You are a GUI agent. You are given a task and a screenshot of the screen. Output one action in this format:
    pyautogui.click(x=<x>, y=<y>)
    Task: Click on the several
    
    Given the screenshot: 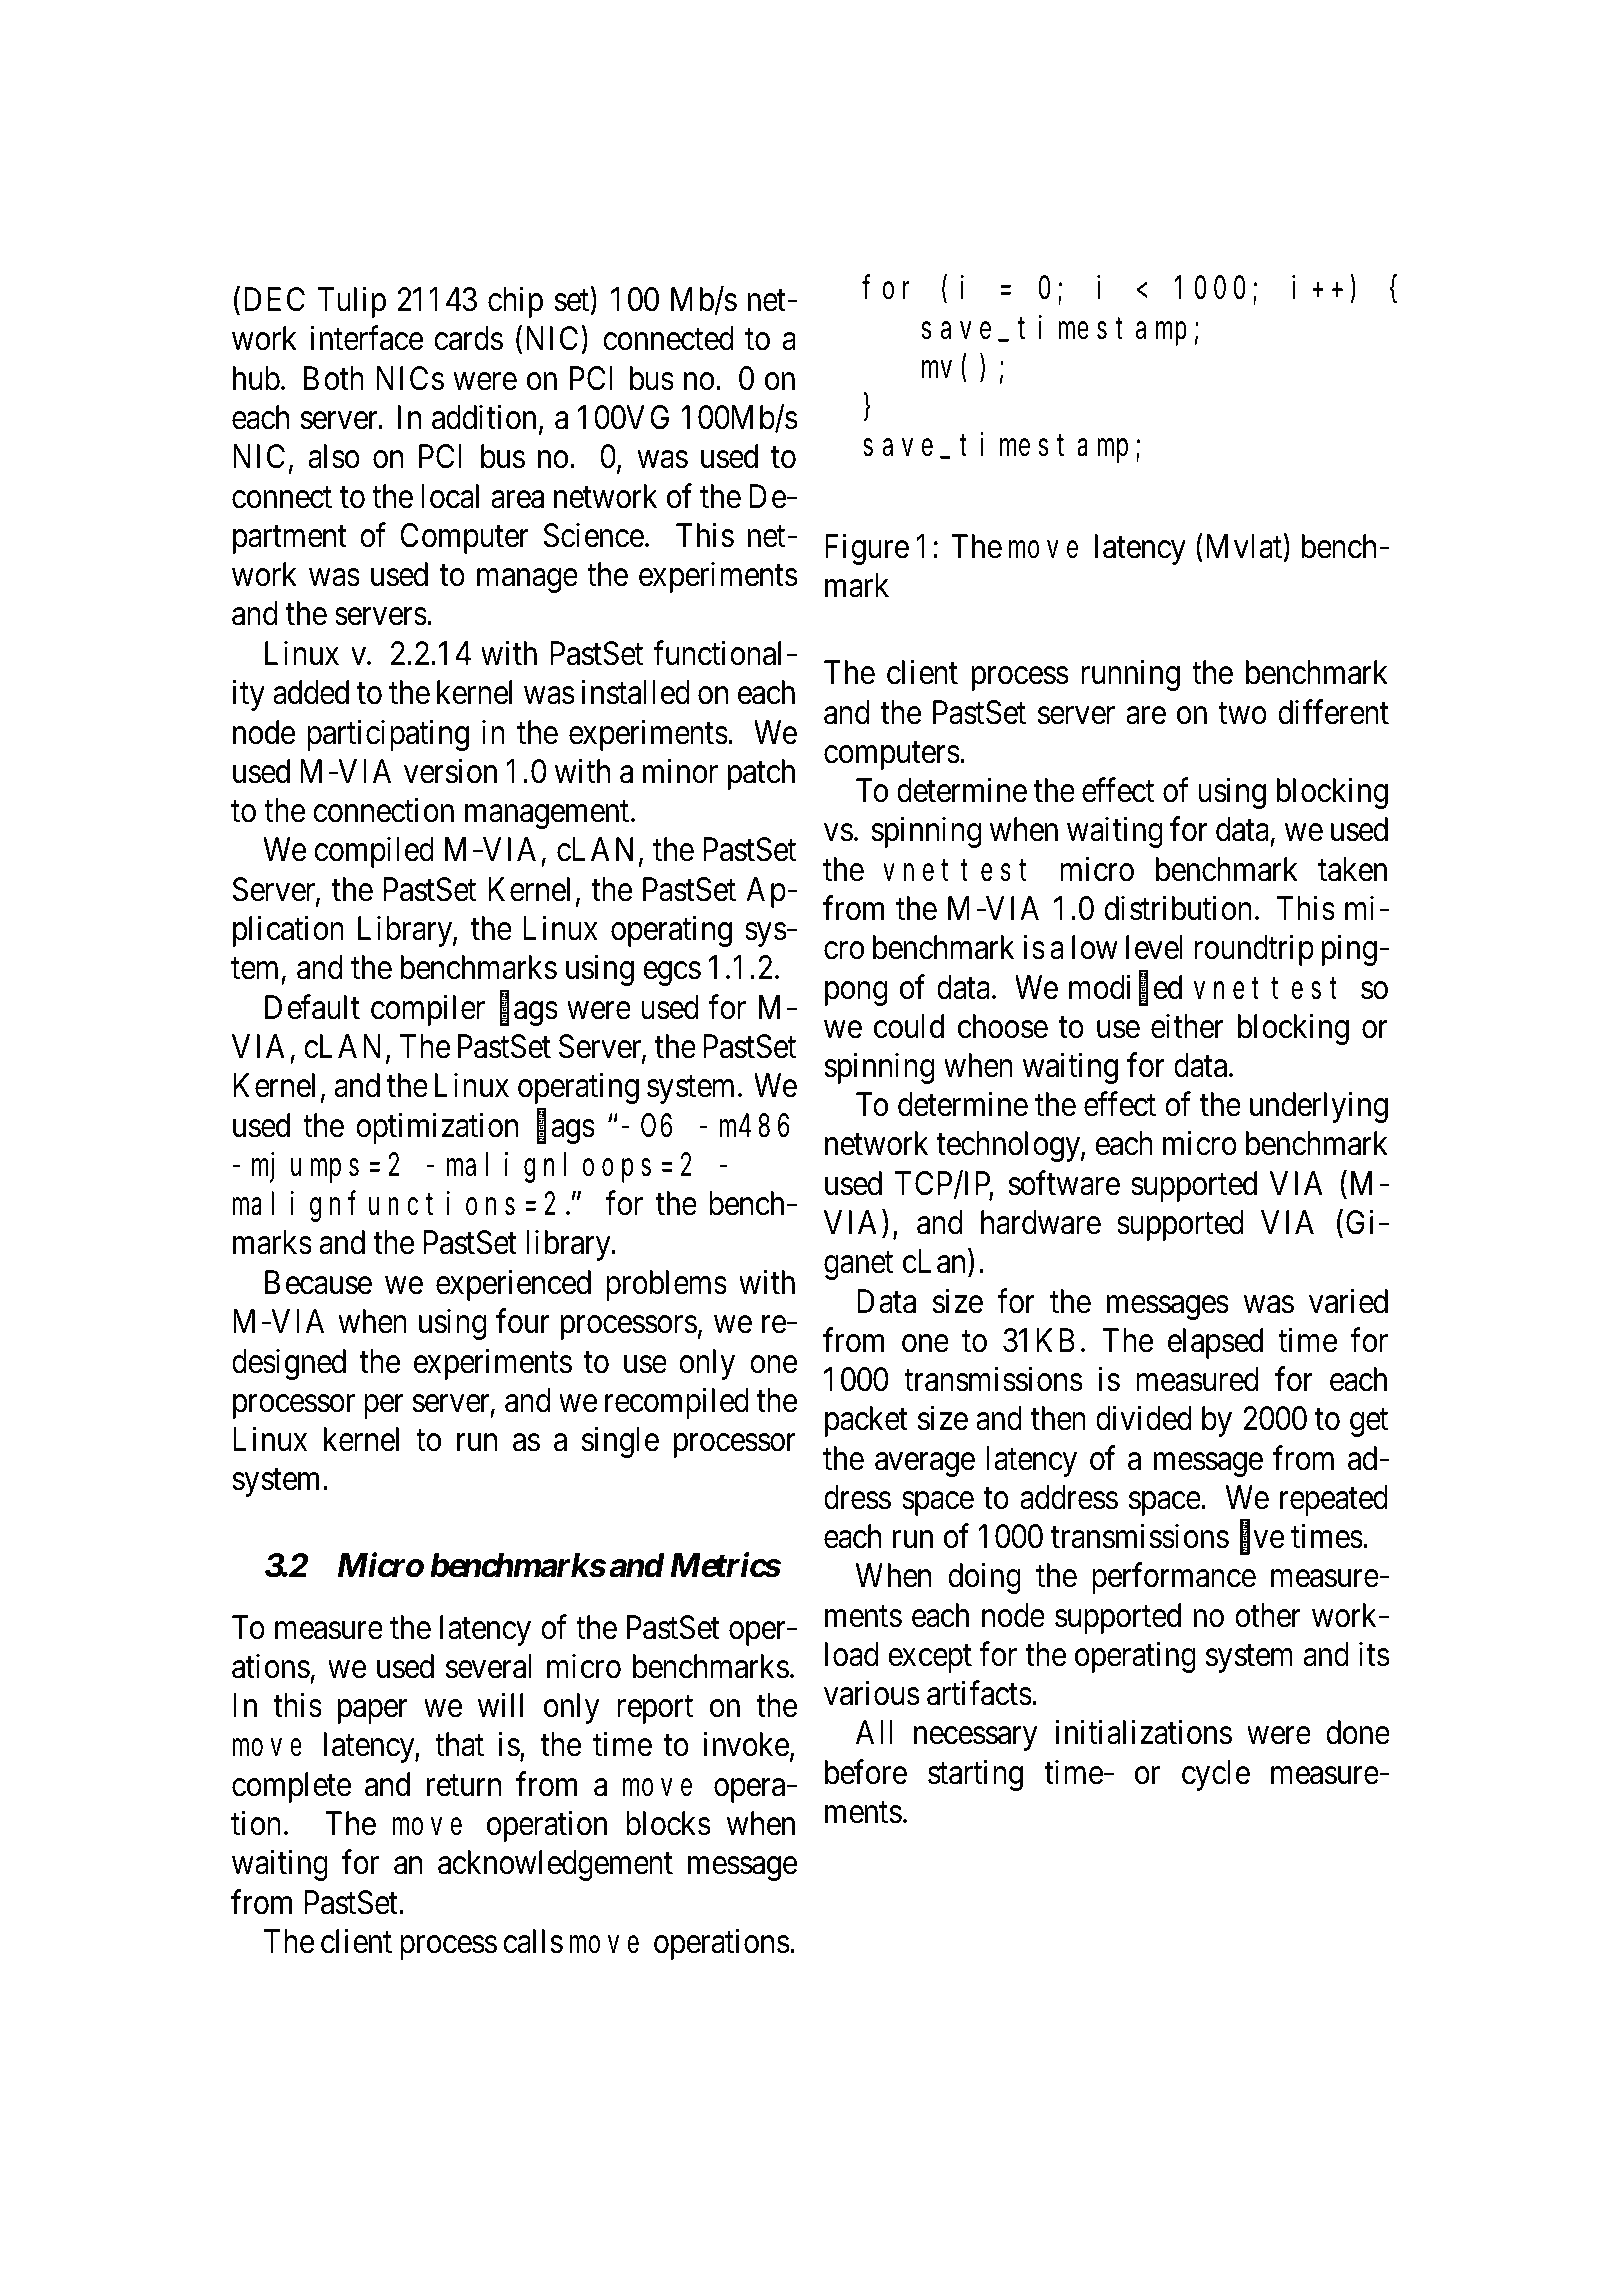 What is the action you would take?
    pyautogui.click(x=489, y=1666)
